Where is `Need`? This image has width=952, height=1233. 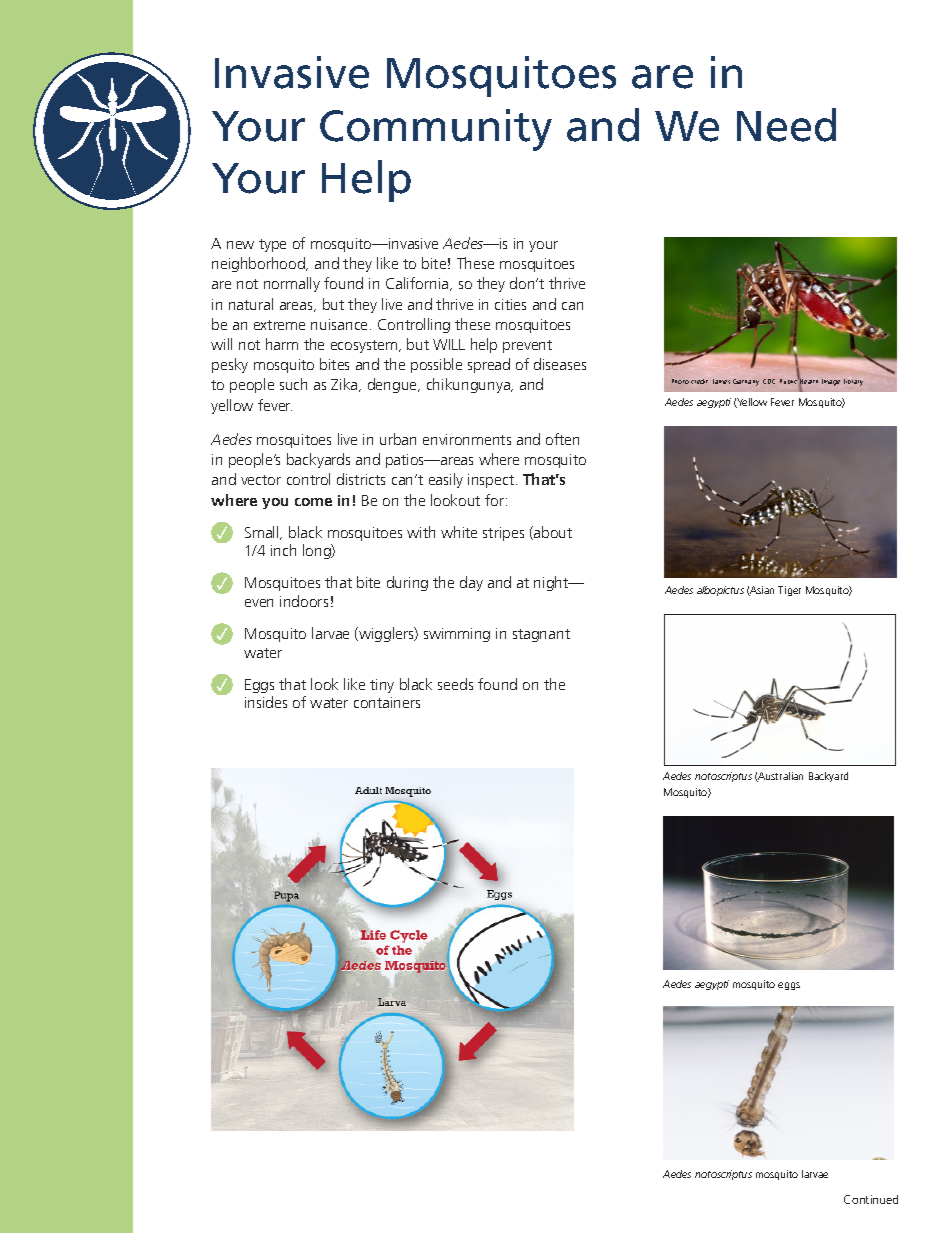 Need is located at coordinates (786, 125).
